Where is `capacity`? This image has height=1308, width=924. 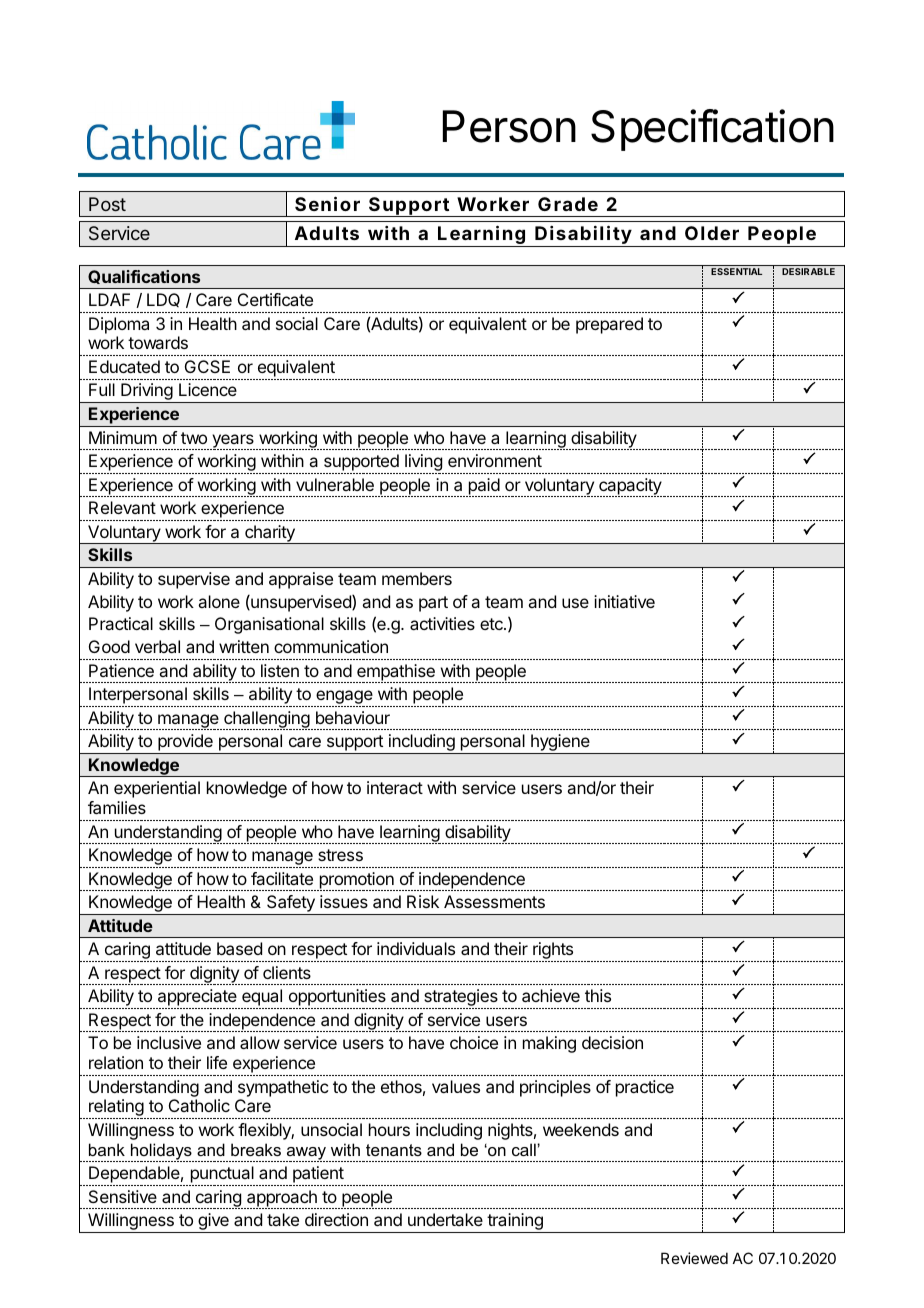
capacity is located at coordinates (630, 487).
